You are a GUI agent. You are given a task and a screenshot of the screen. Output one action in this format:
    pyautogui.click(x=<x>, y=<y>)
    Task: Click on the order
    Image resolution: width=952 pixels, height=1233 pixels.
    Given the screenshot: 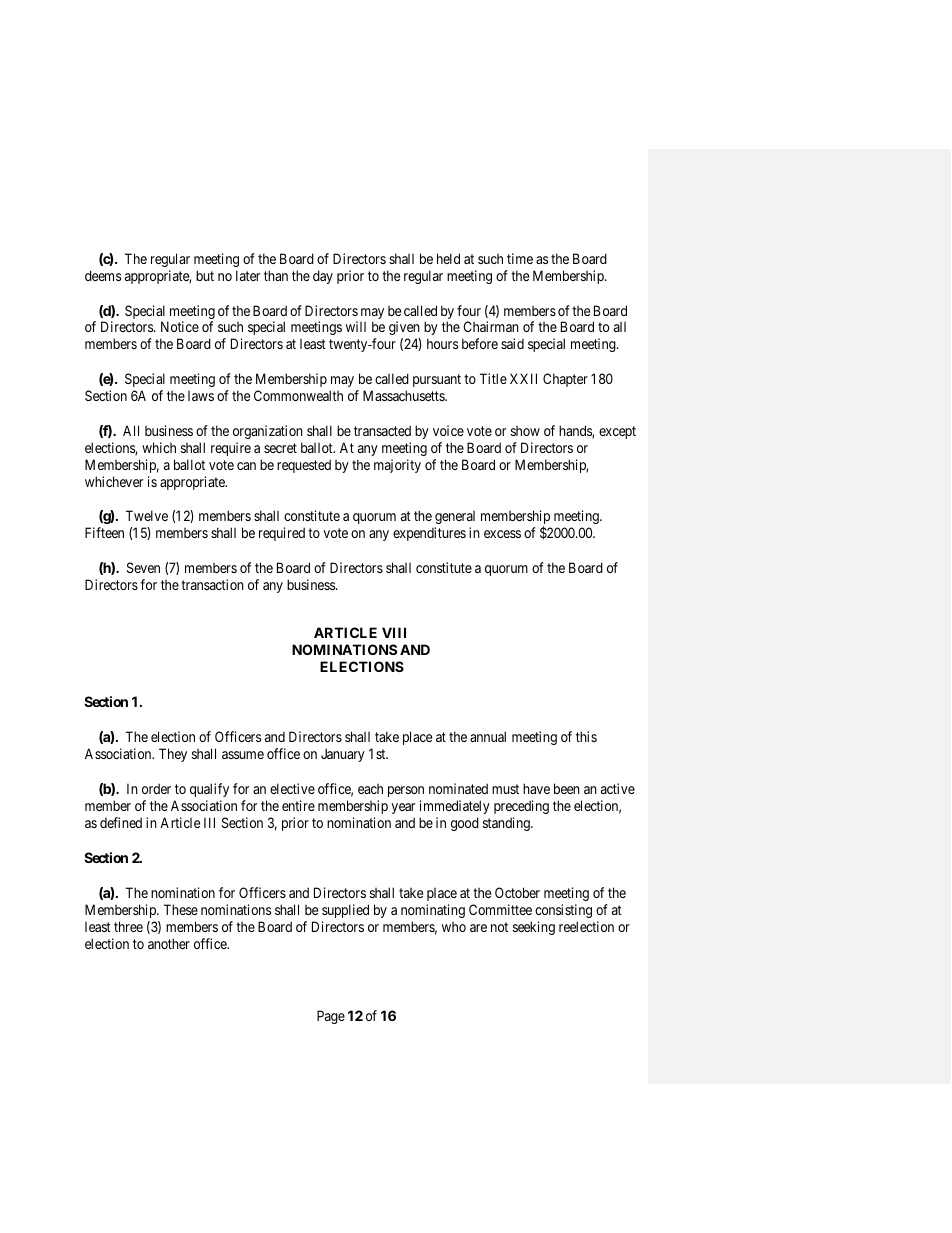 What is the action you would take?
    pyautogui.click(x=156, y=788)
